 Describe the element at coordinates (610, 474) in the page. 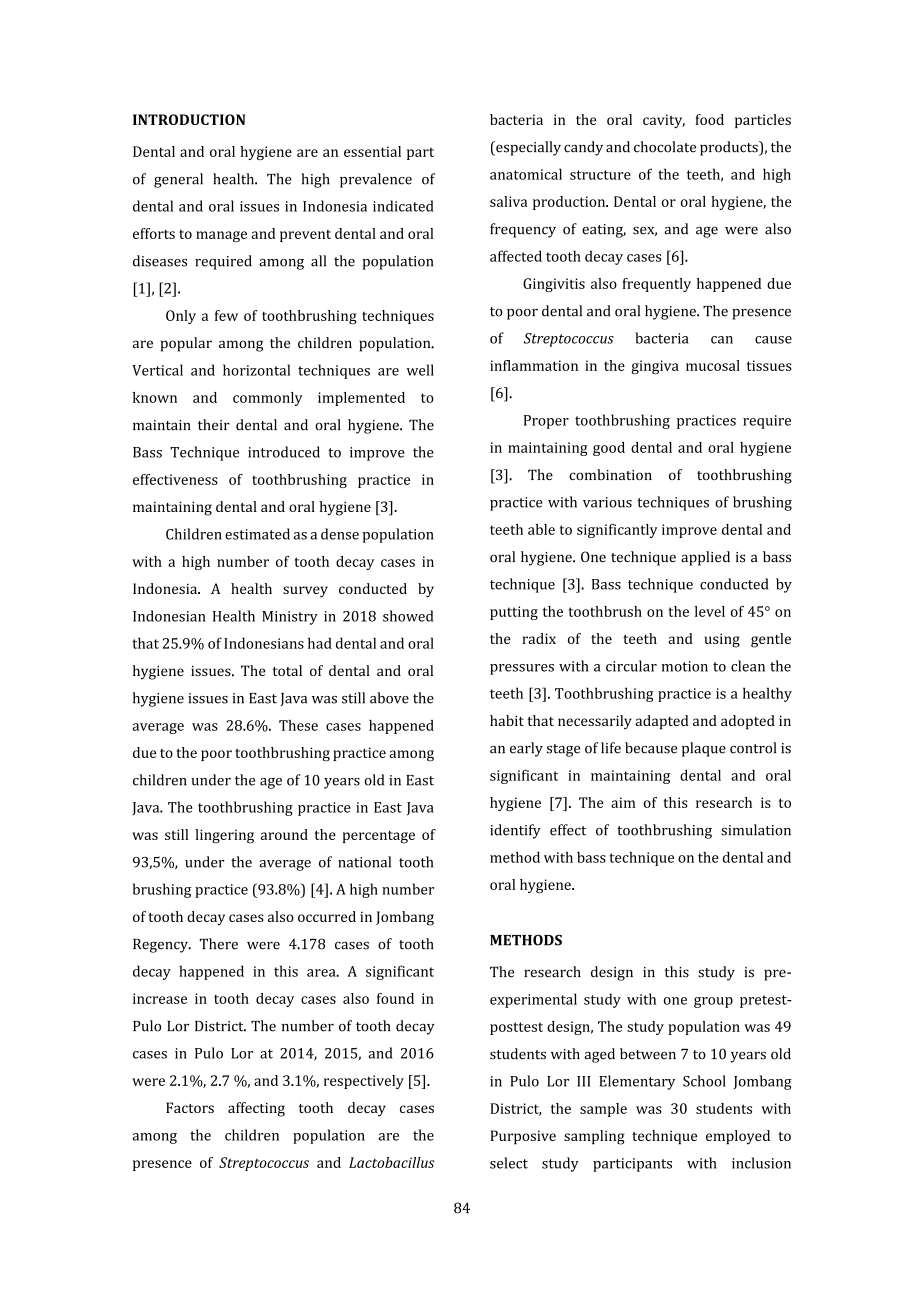

I see `combination` at that location.
